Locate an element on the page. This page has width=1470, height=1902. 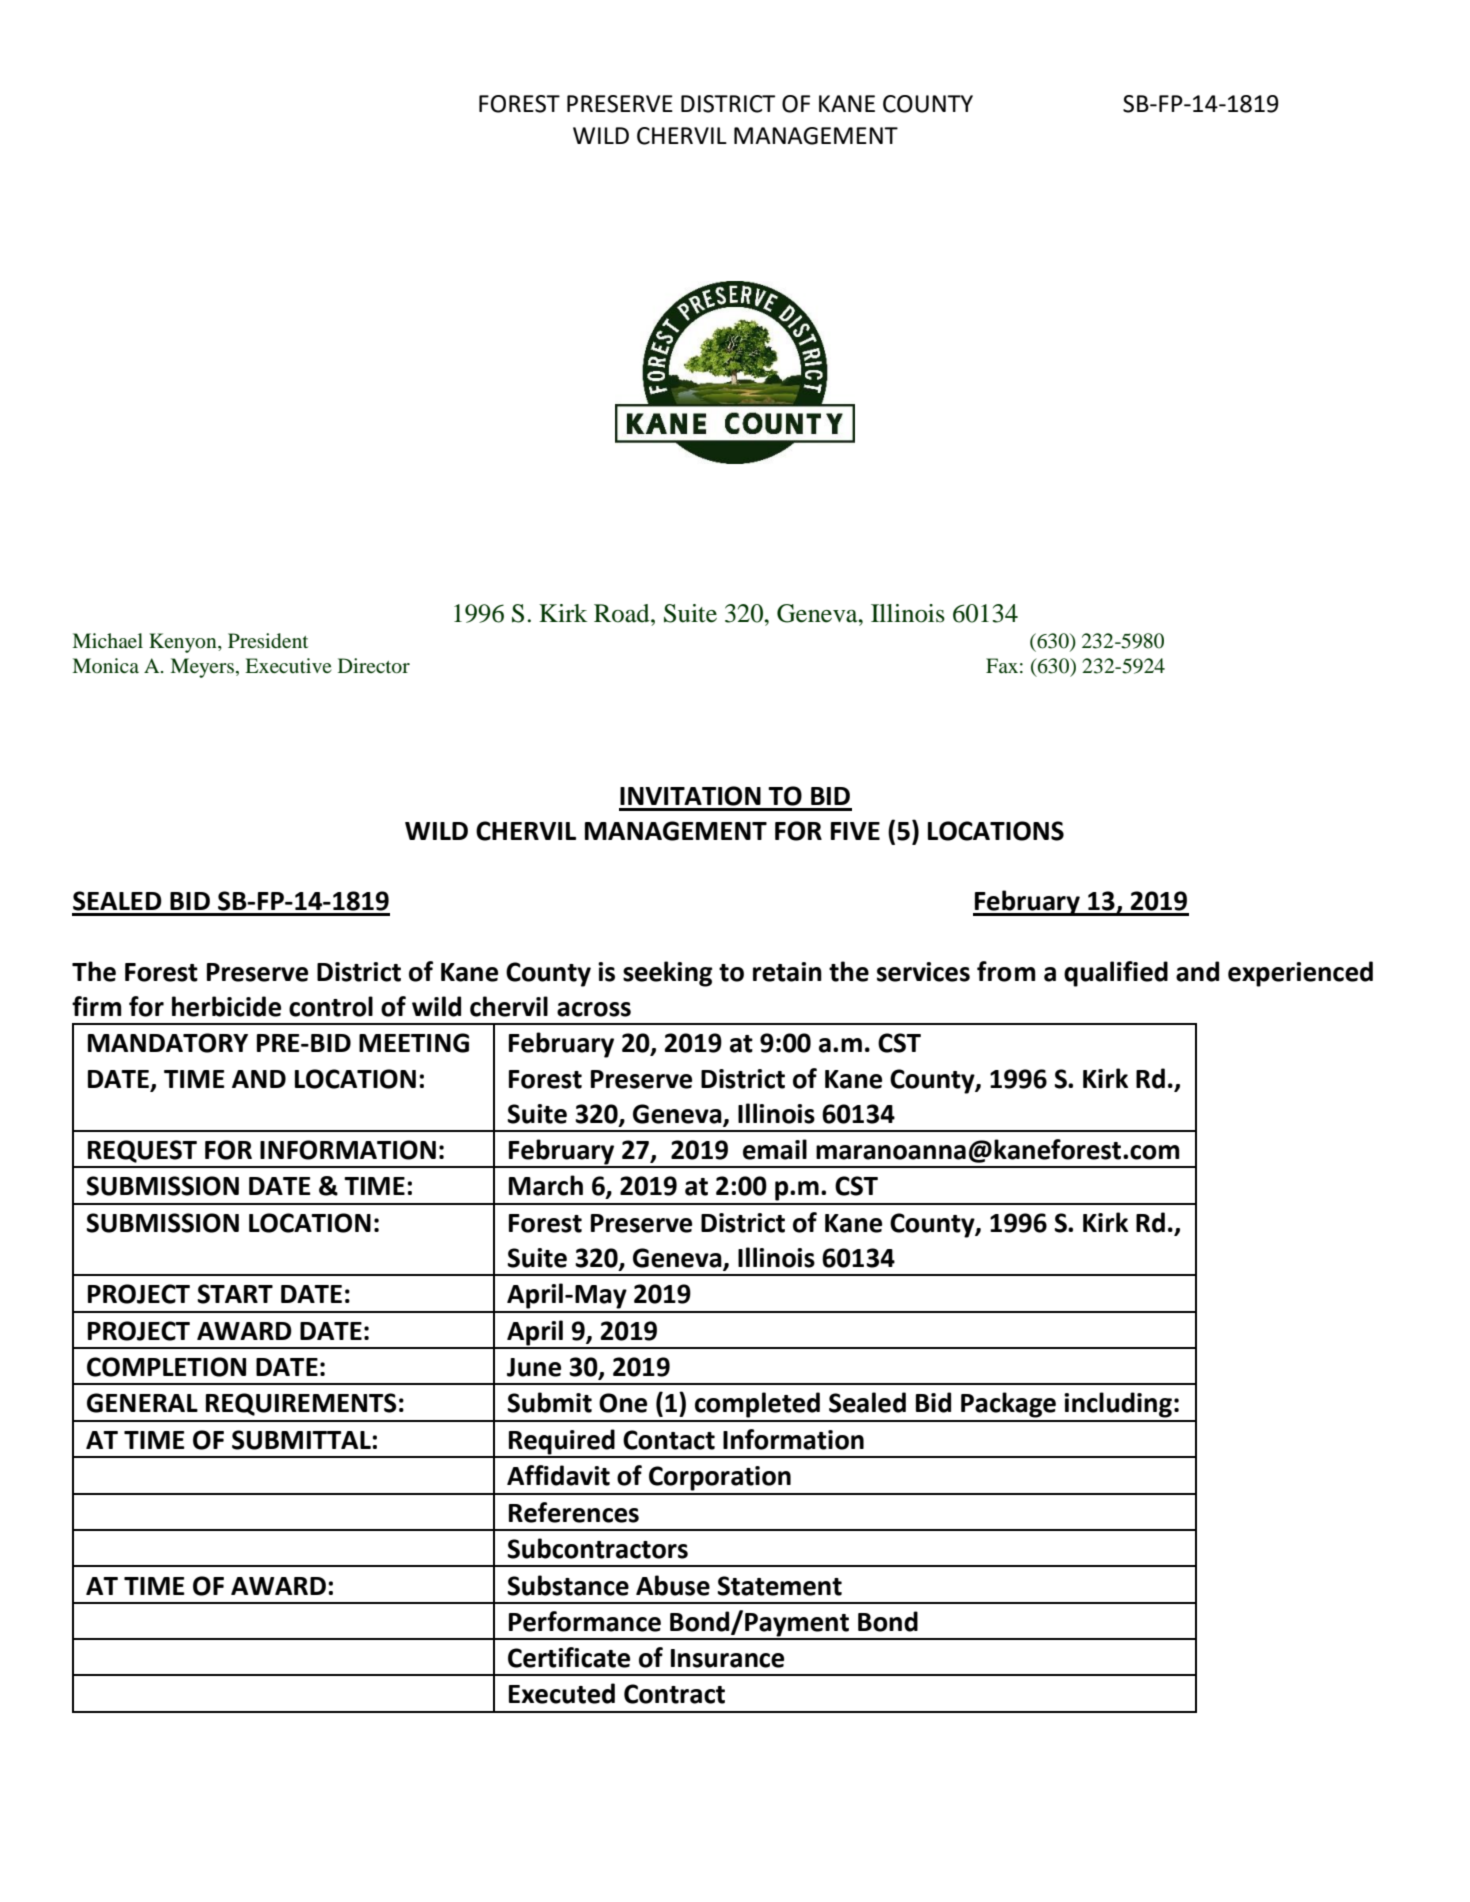
Road is located at coordinates (623, 613).
